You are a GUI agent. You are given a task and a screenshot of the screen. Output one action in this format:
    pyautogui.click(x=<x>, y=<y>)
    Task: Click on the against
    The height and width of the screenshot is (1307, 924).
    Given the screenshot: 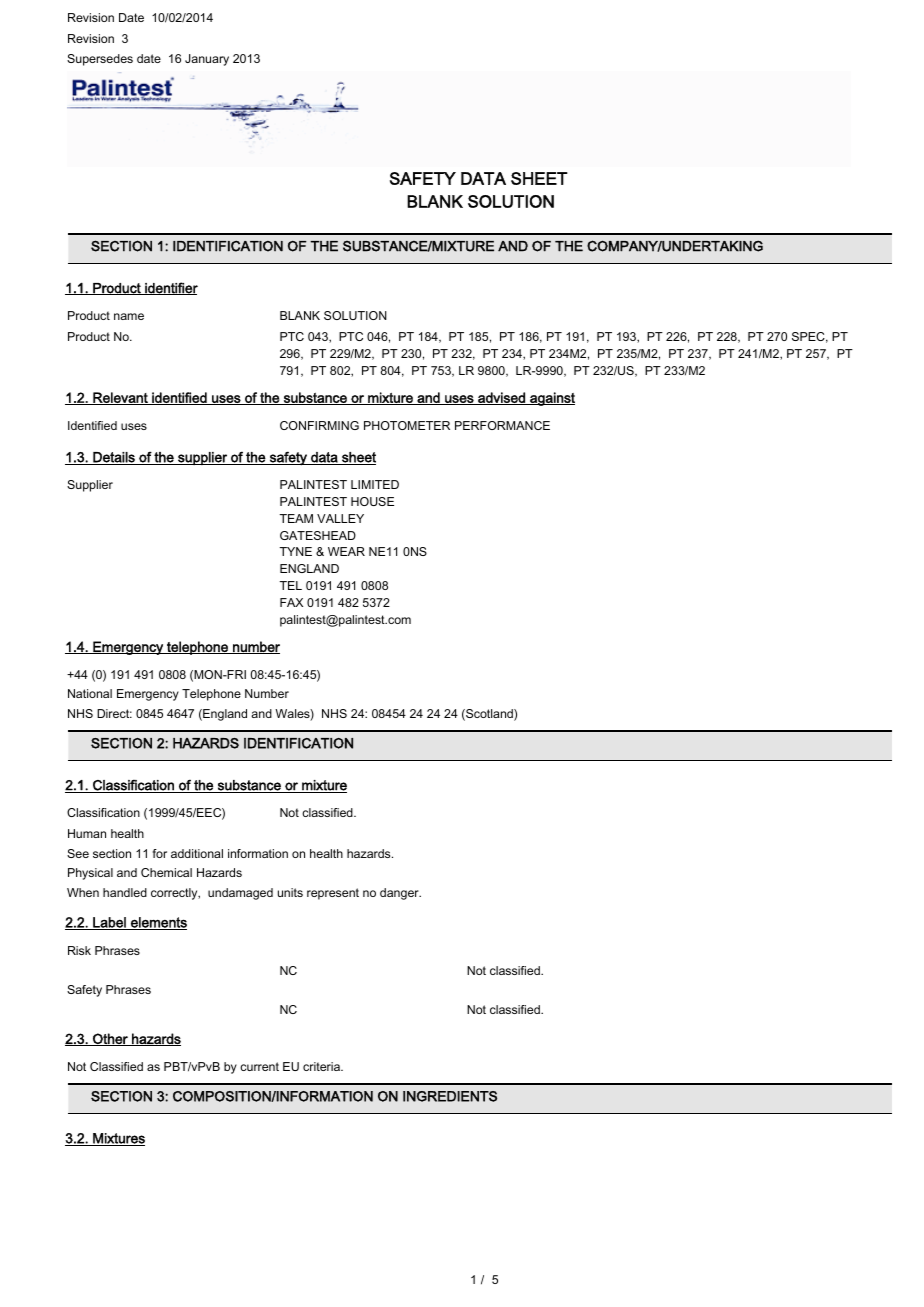 What is the action you would take?
    pyautogui.click(x=551, y=399)
